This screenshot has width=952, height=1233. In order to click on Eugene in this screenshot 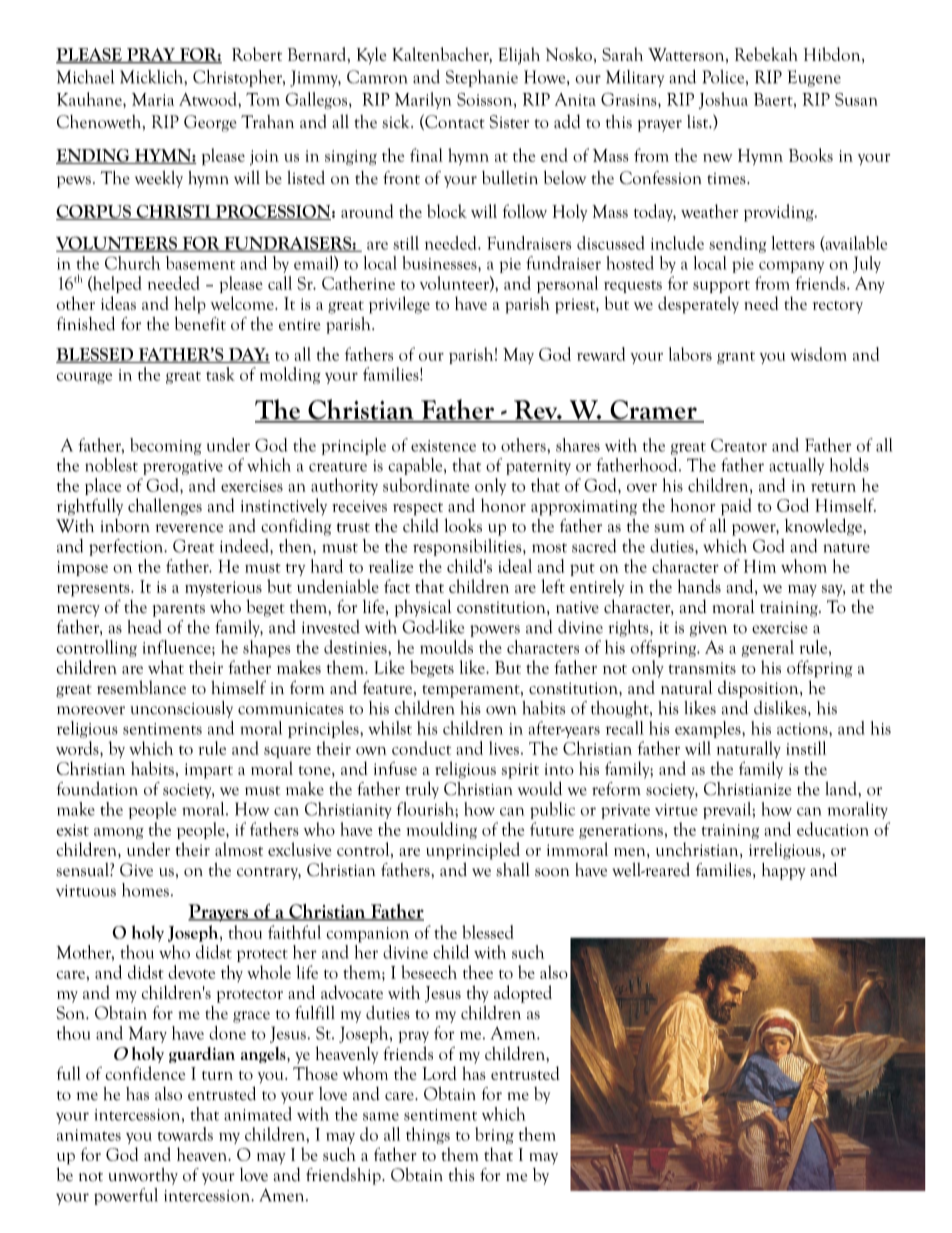, I will do `click(814, 78)`.
